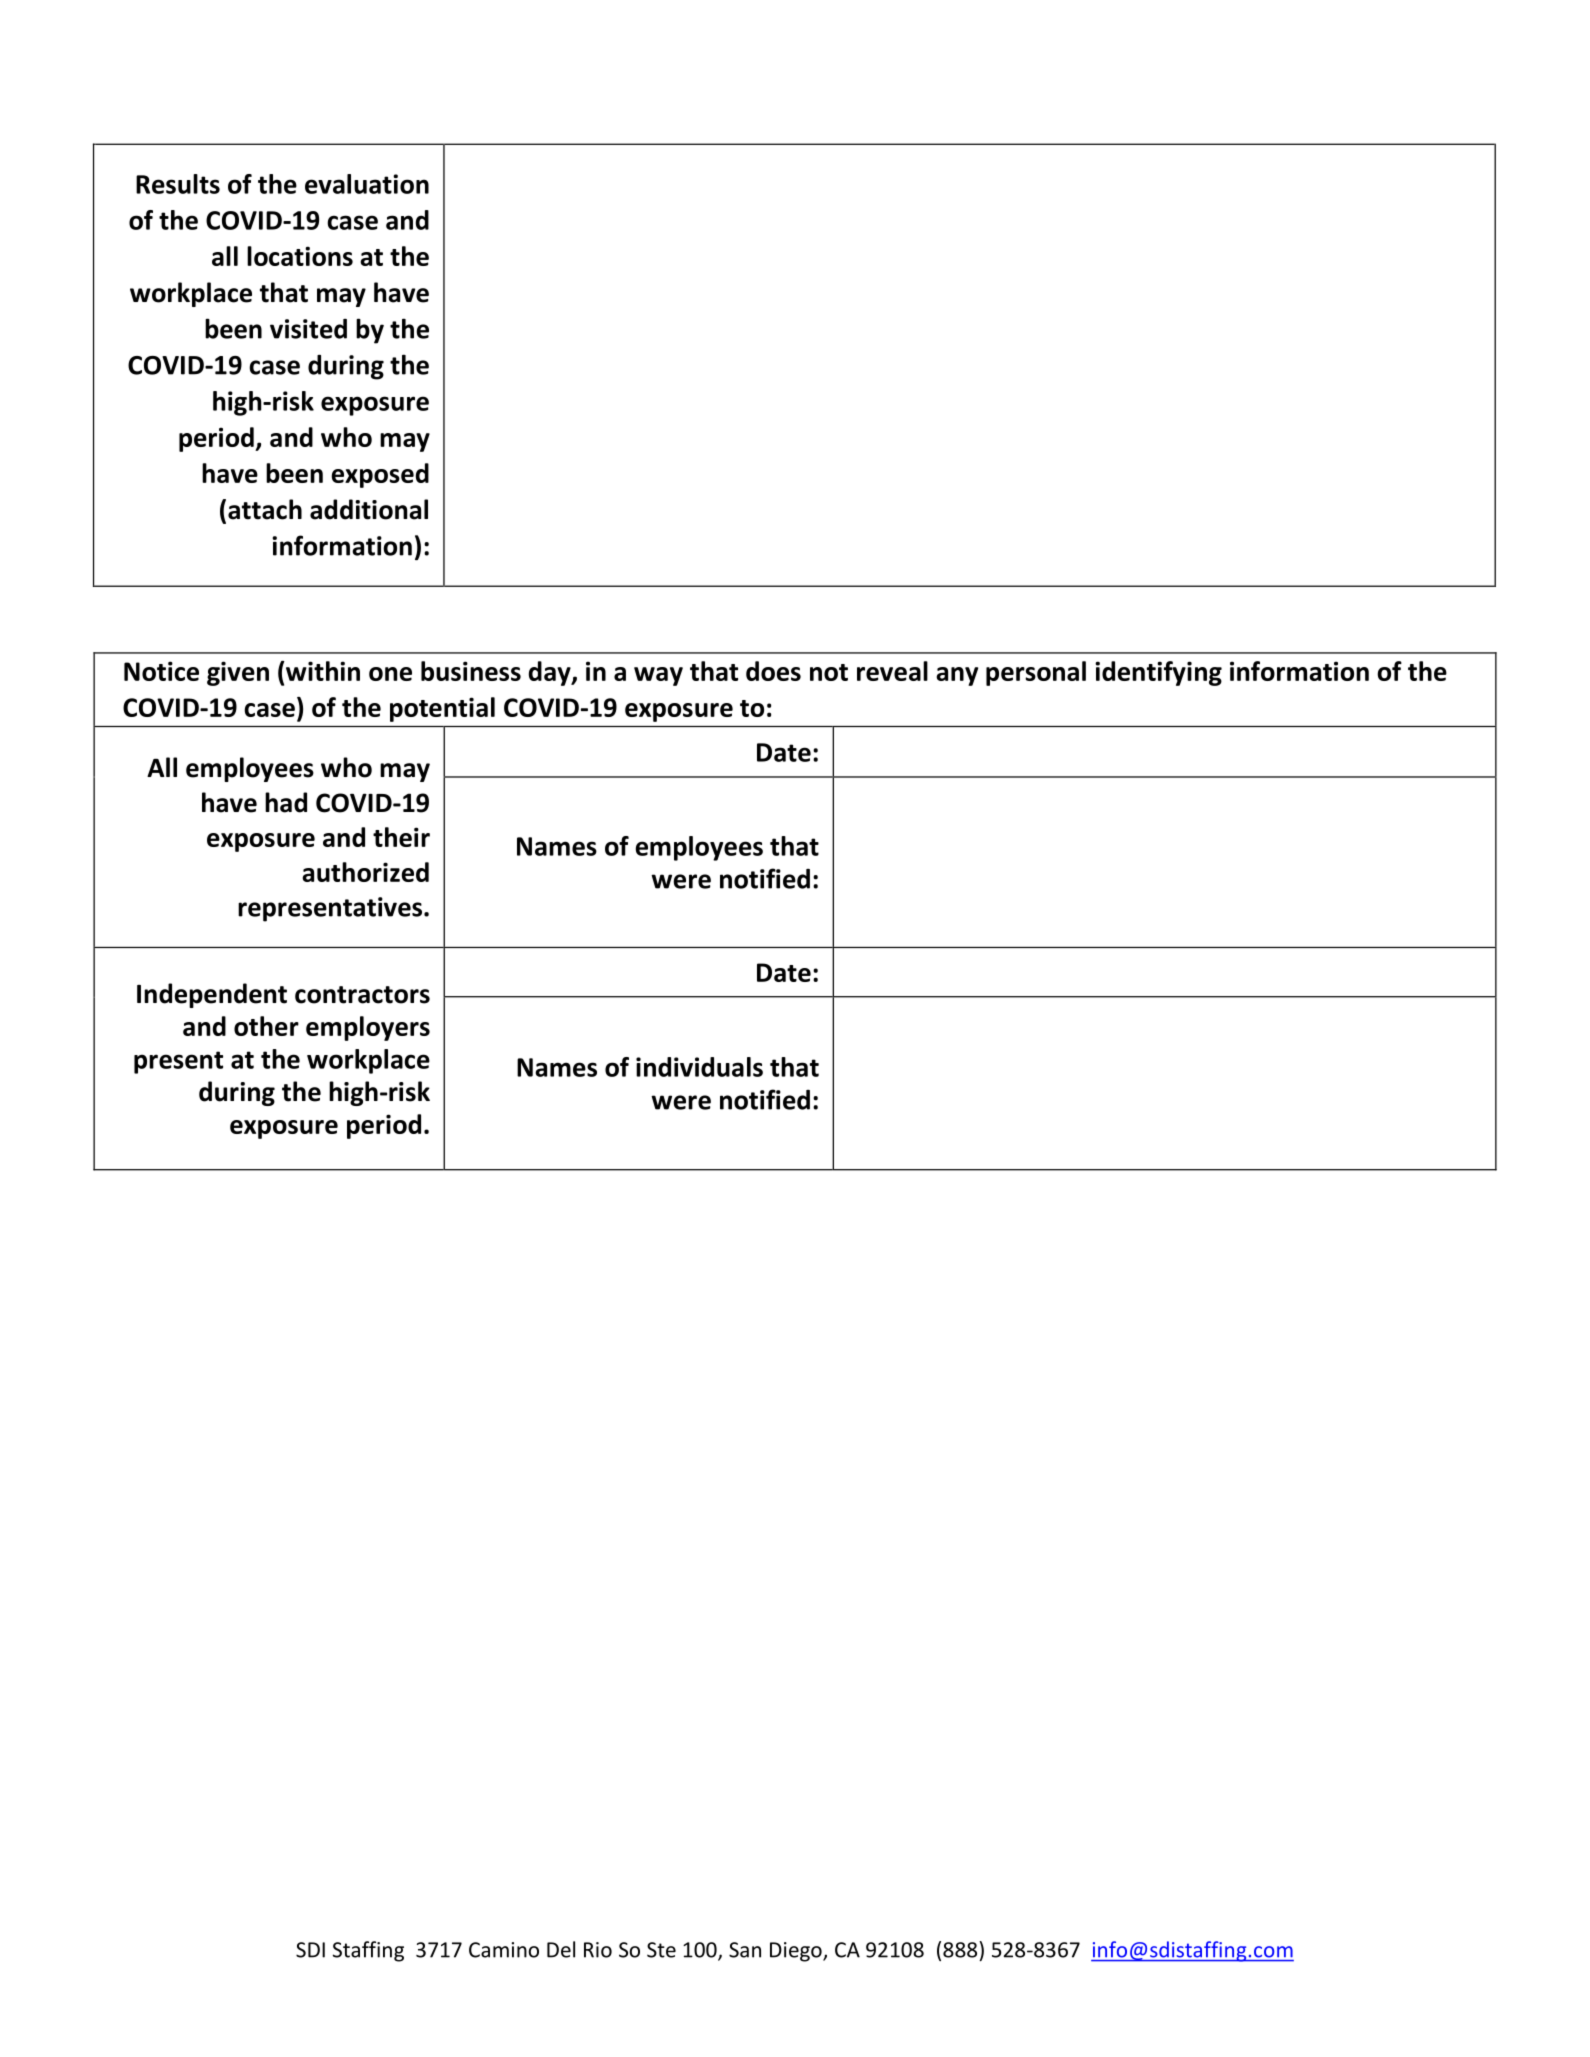 The image size is (1590, 2057). I want to click on Del, so click(561, 1949).
